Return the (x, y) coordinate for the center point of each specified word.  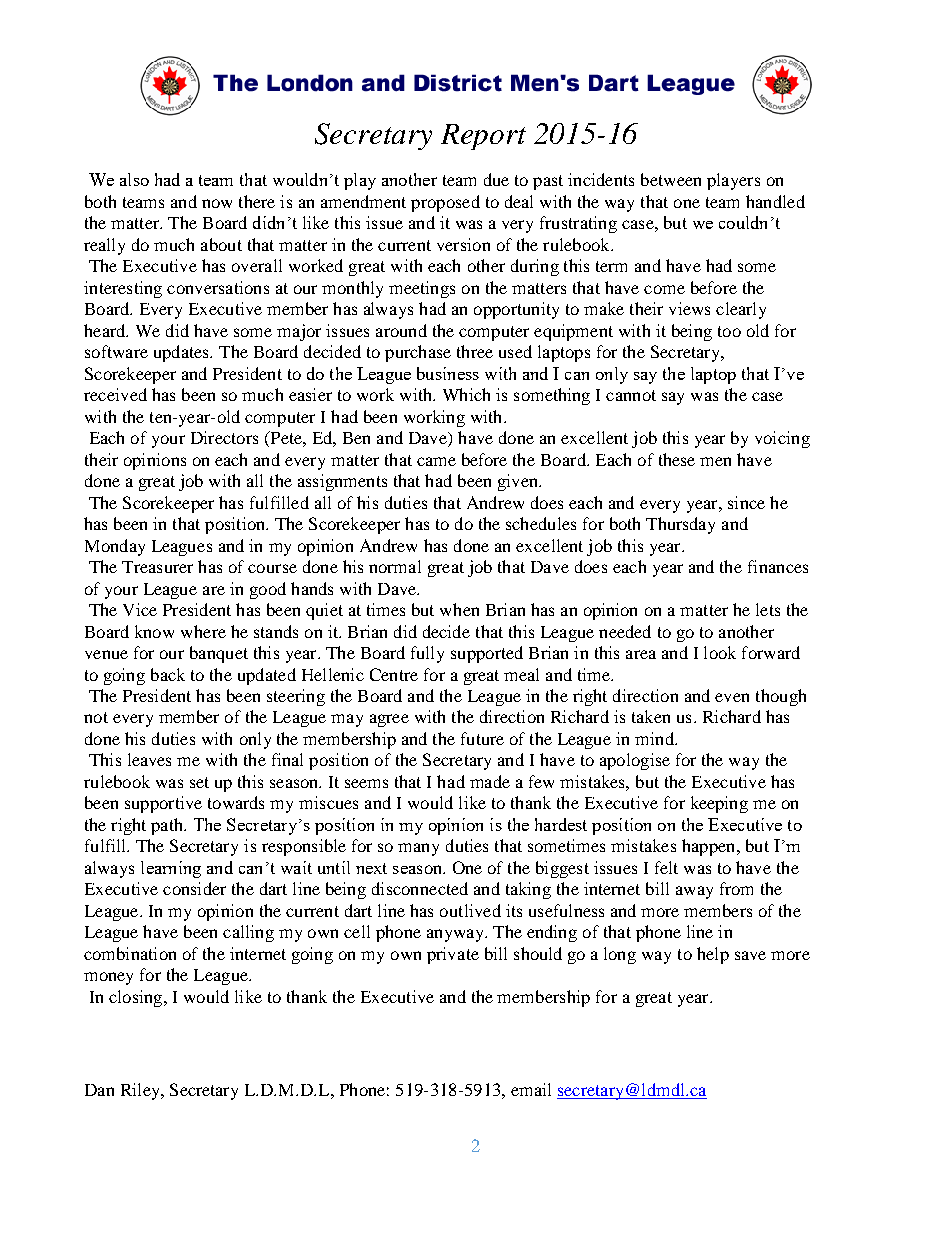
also (134, 179)
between (671, 179)
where (203, 631)
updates (183, 353)
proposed (445, 203)
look (720, 652)
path (168, 826)
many (418, 849)
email (531, 1089)
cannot (631, 395)
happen (710, 847)
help (713, 955)
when (459, 609)
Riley (141, 1091)
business (448, 373)
